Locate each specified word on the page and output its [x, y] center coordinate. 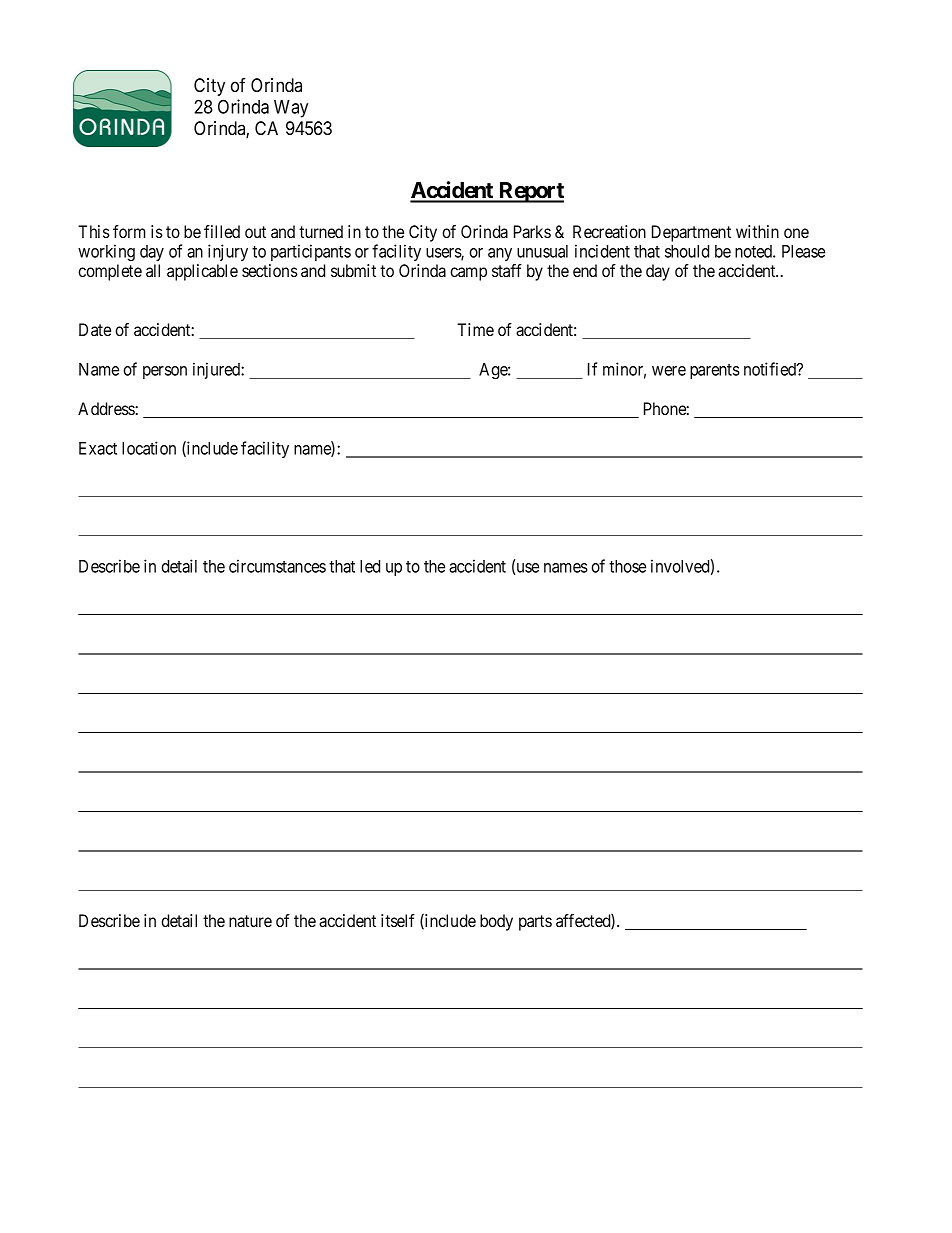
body [496, 922]
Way [291, 109]
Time [475, 329]
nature [250, 921]
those [627, 566]
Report [530, 192]
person [165, 372]
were [669, 371]
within [757, 231]
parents [715, 371]
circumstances [277, 566]
